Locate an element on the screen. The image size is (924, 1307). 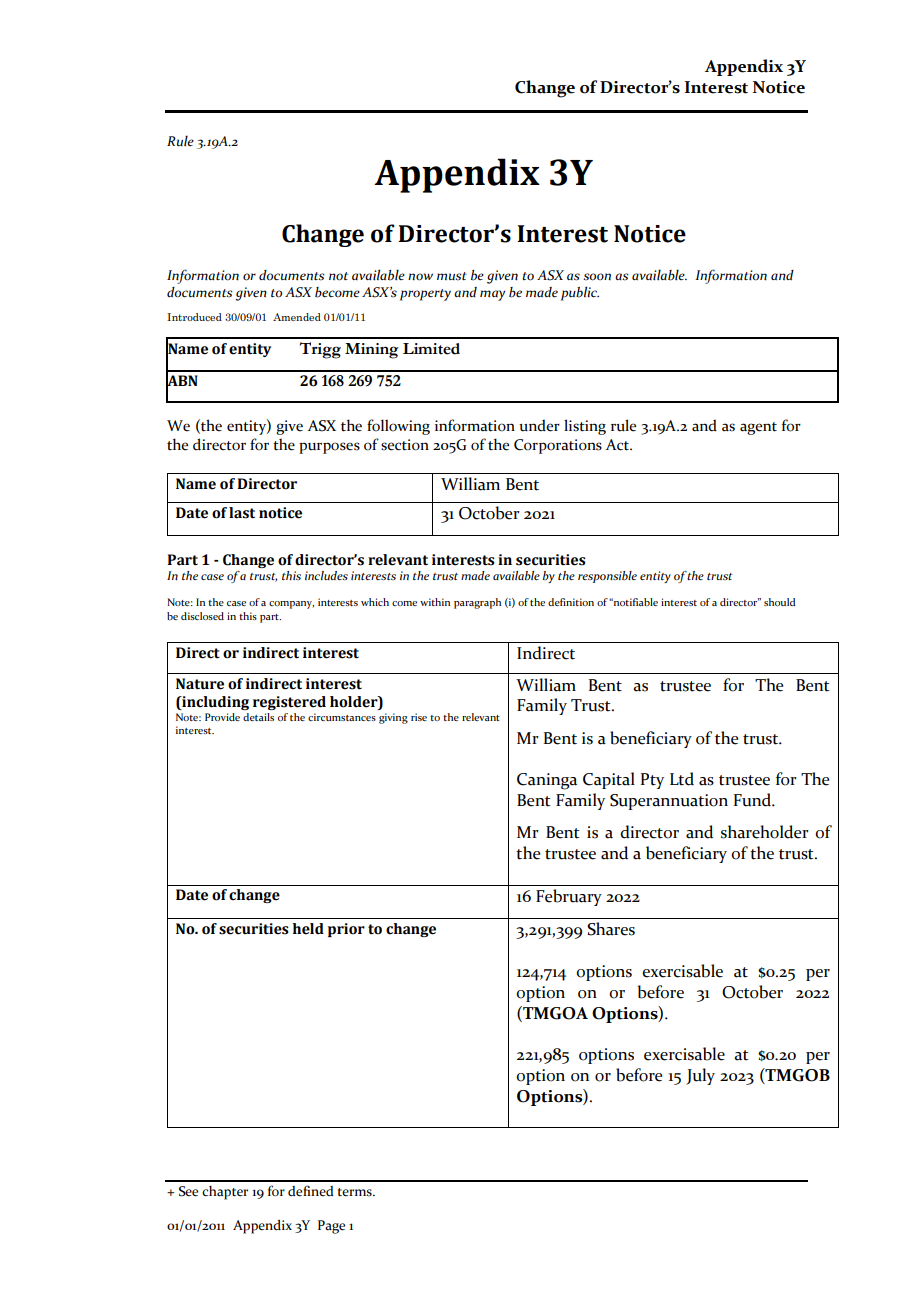
company is located at coordinates (291, 605).
